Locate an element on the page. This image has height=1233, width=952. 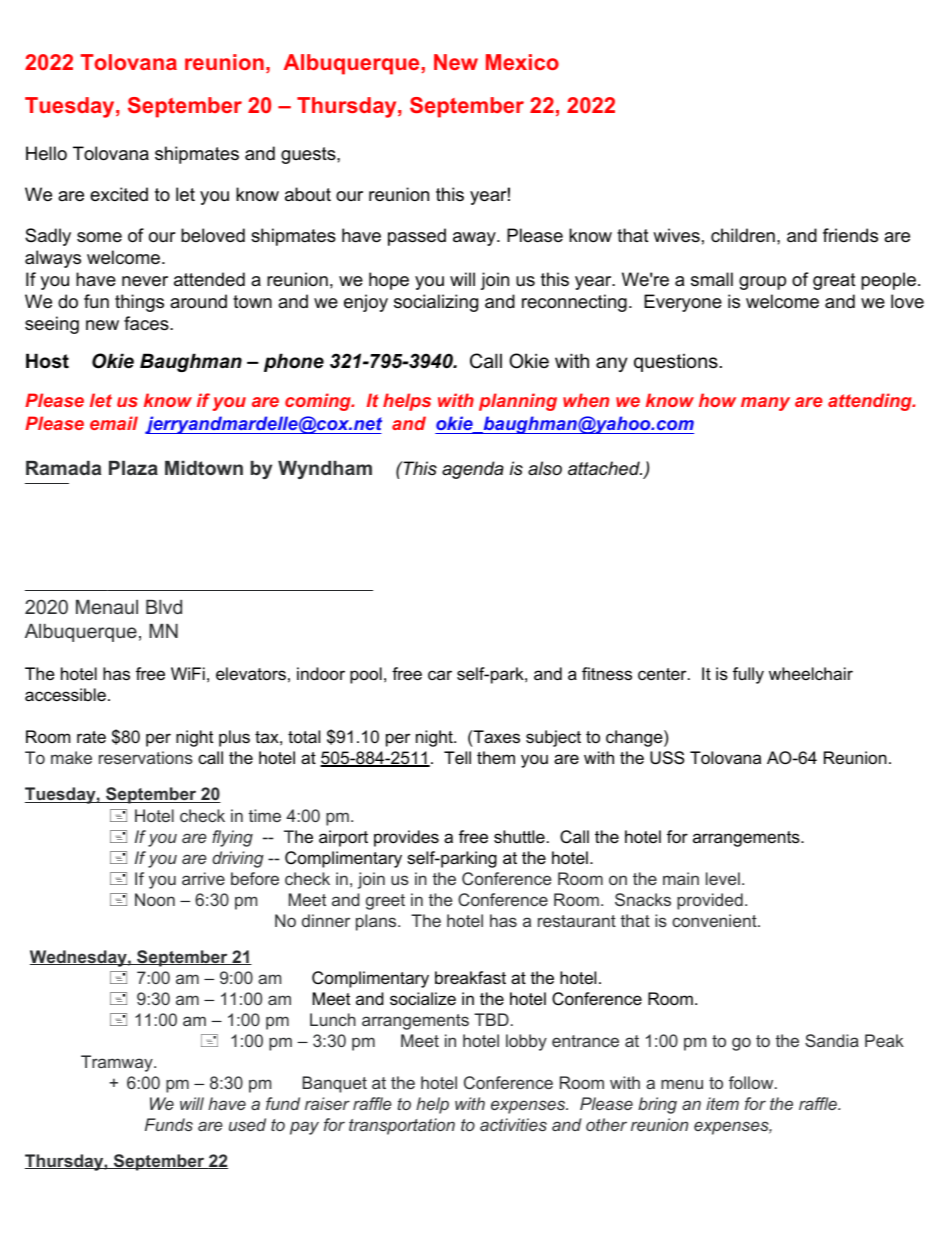
children is located at coordinates (743, 235).
